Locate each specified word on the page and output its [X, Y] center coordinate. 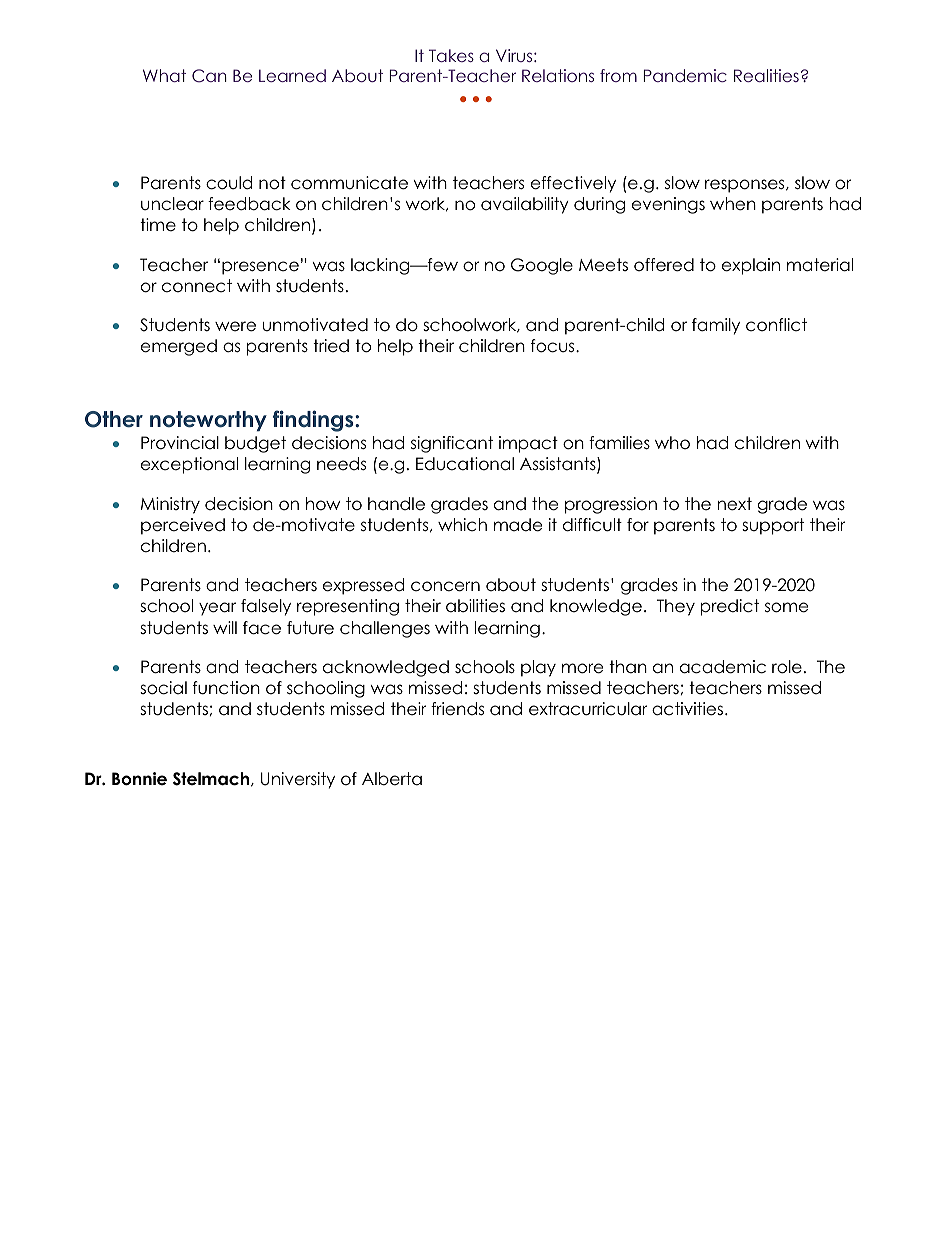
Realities [766, 75]
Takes [451, 55]
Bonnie [139, 779]
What [164, 75]
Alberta [392, 779]
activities [687, 709]
